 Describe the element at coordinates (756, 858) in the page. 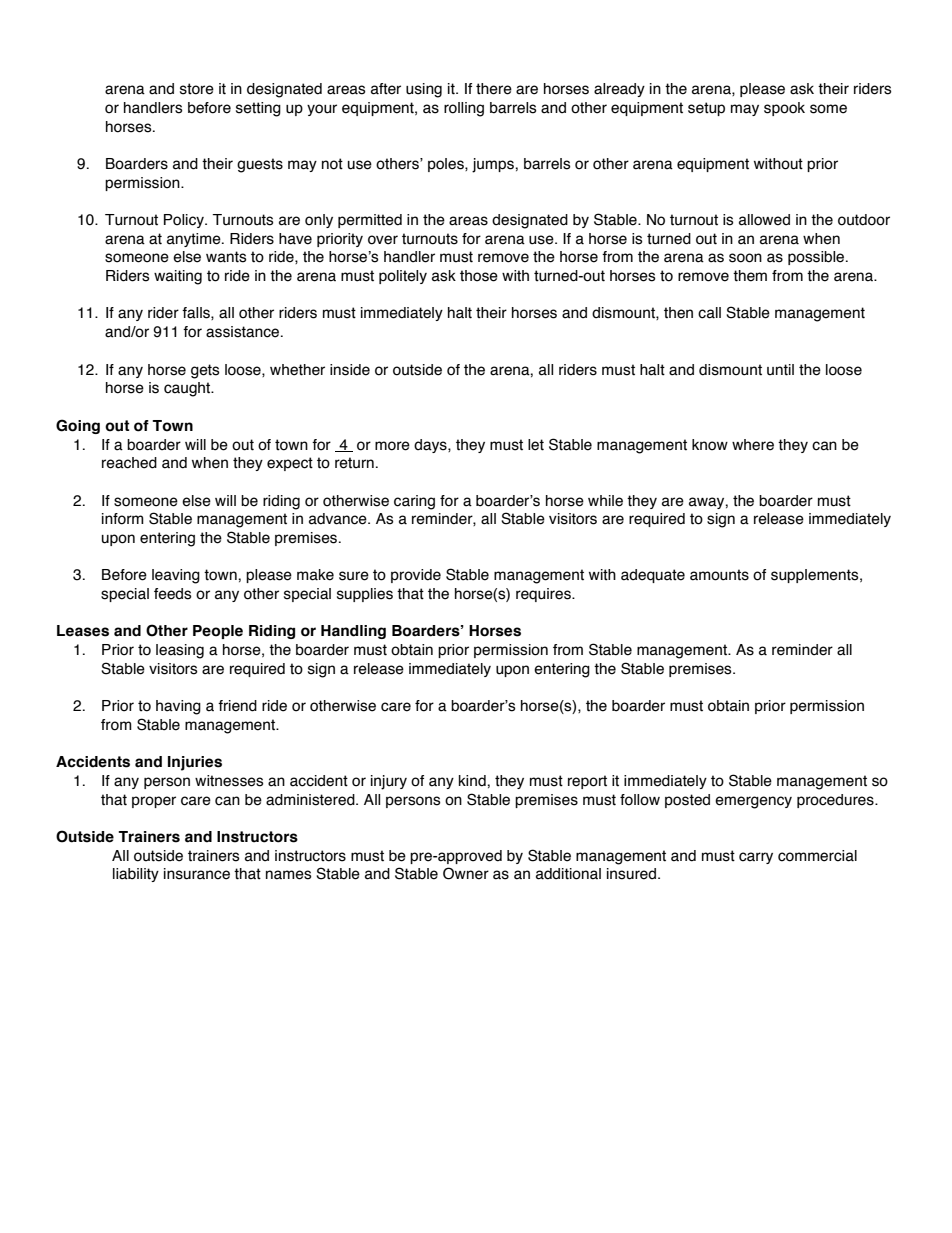

I see `carry` at that location.
